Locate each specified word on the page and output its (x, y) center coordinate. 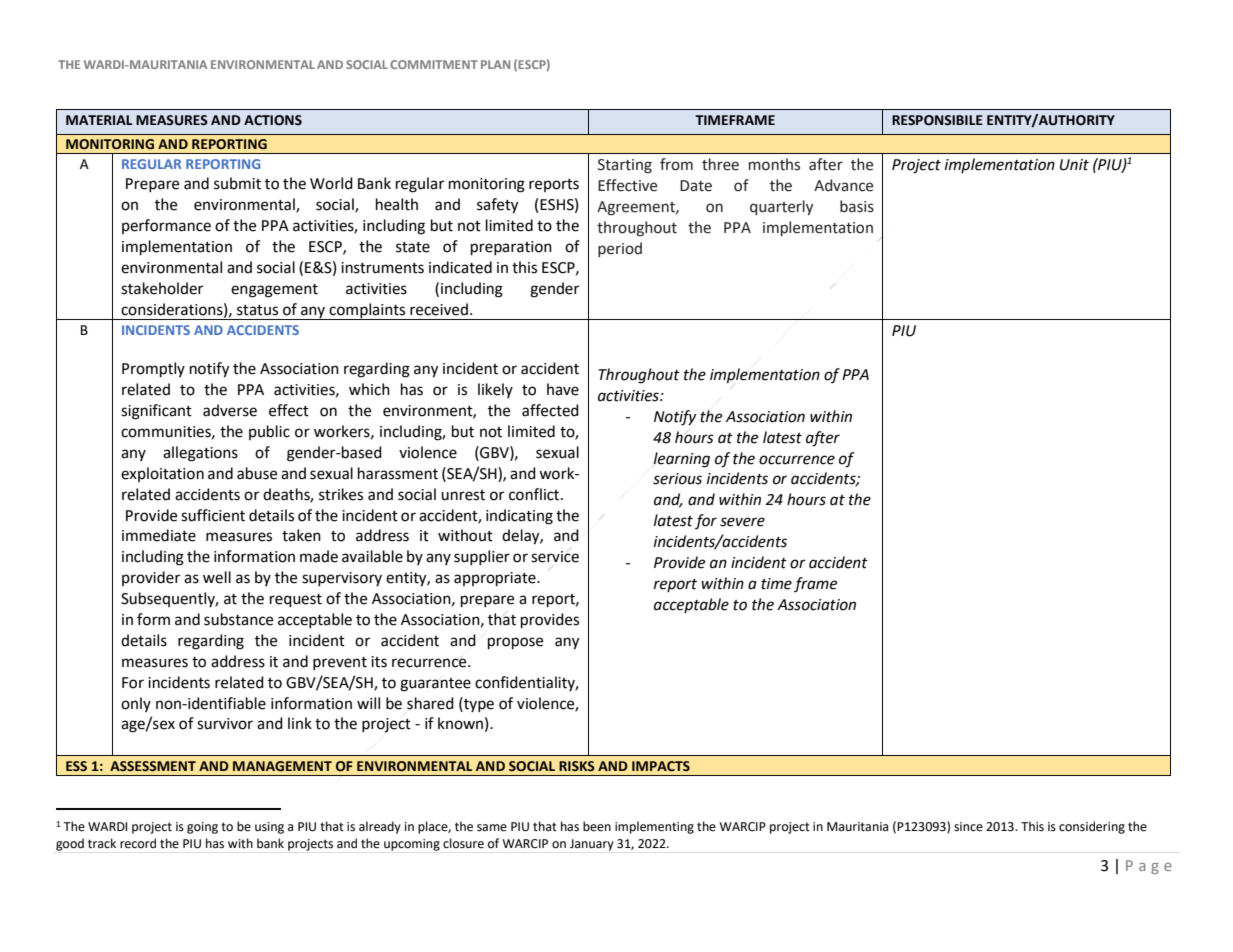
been (597, 826)
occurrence (797, 460)
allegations (200, 454)
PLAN (495, 64)
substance (238, 619)
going (202, 828)
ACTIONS (273, 120)
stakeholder (162, 288)
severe (742, 522)
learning (681, 460)
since (968, 827)
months (774, 164)
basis (857, 206)
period (620, 249)
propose (515, 643)
